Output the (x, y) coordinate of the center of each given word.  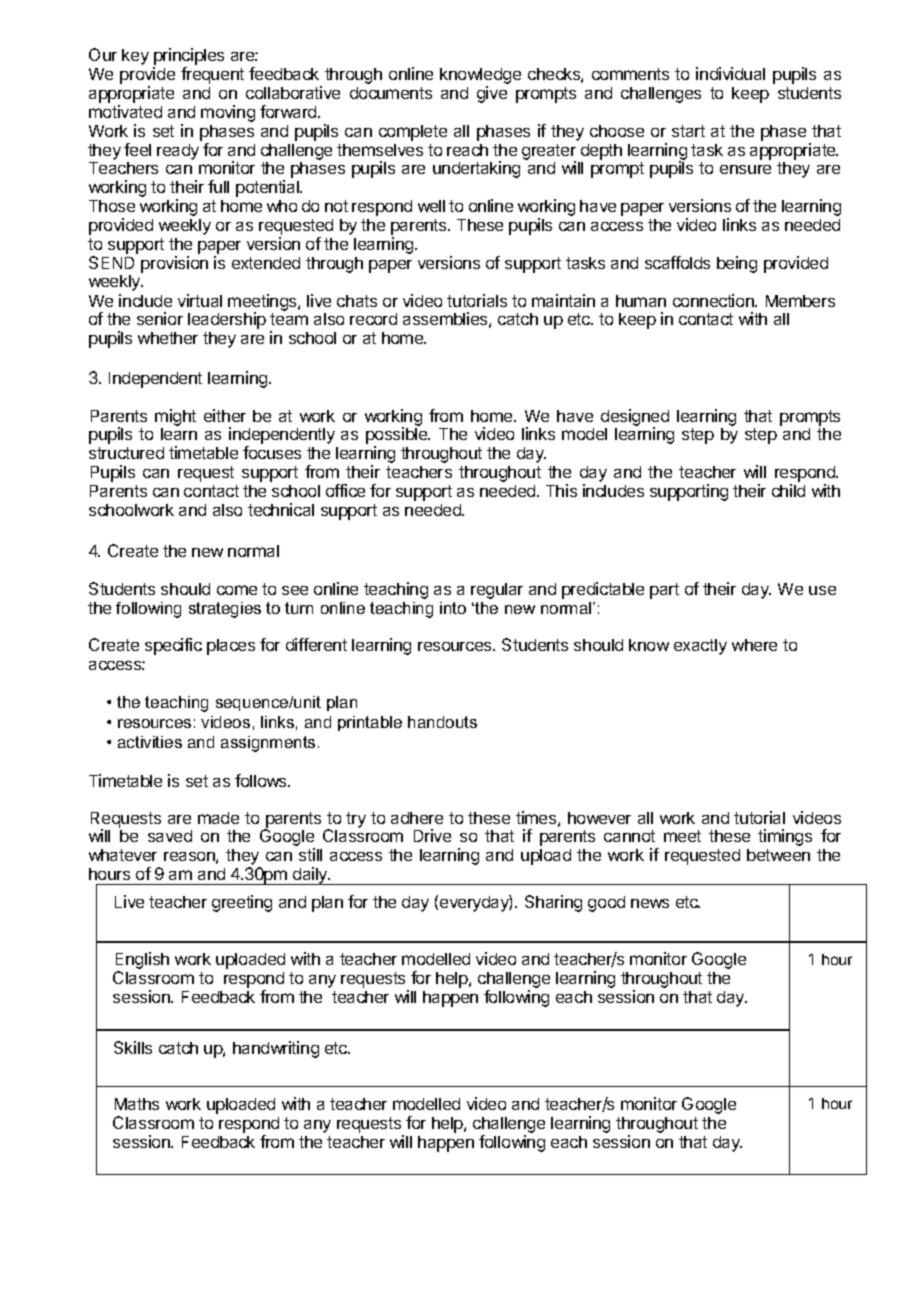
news (650, 903)
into (453, 608)
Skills (133, 1047)
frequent (212, 75)
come (237, 590)
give (492, 94)
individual (730, 73)
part (664, 591)
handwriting (276, 1049)
